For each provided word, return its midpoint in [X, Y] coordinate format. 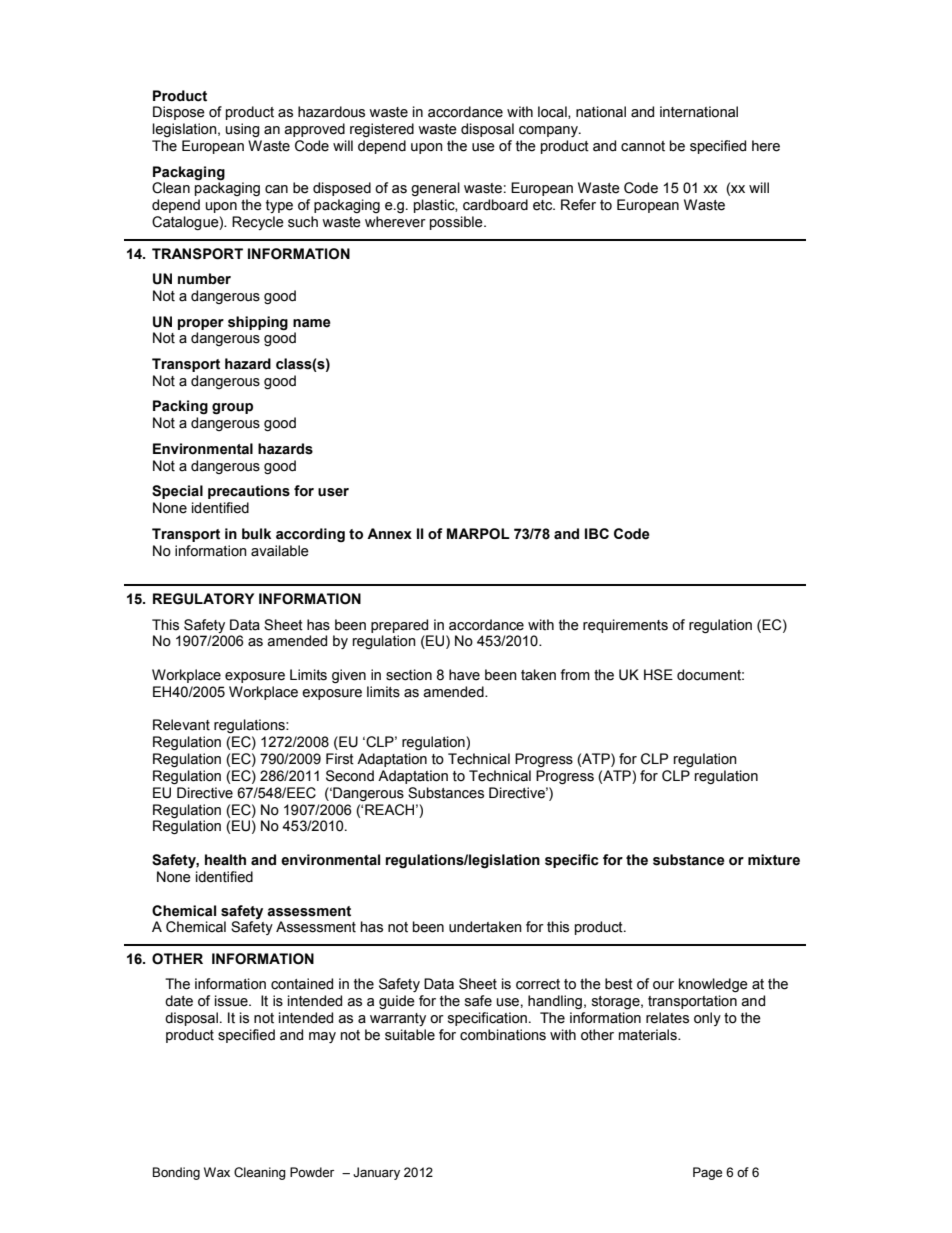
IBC [597, 533]
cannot [643, 146]
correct [538, 984]
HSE [658, 675]
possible [457, 223]
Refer [578, 205]
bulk [256, 534]
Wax [217, 1172]
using [243, 130]
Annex [389, 534]
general [435, 189]
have [464, 675]
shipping [258, 323]
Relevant [181, 725]
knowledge [713, 985]
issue [232, 1001]
